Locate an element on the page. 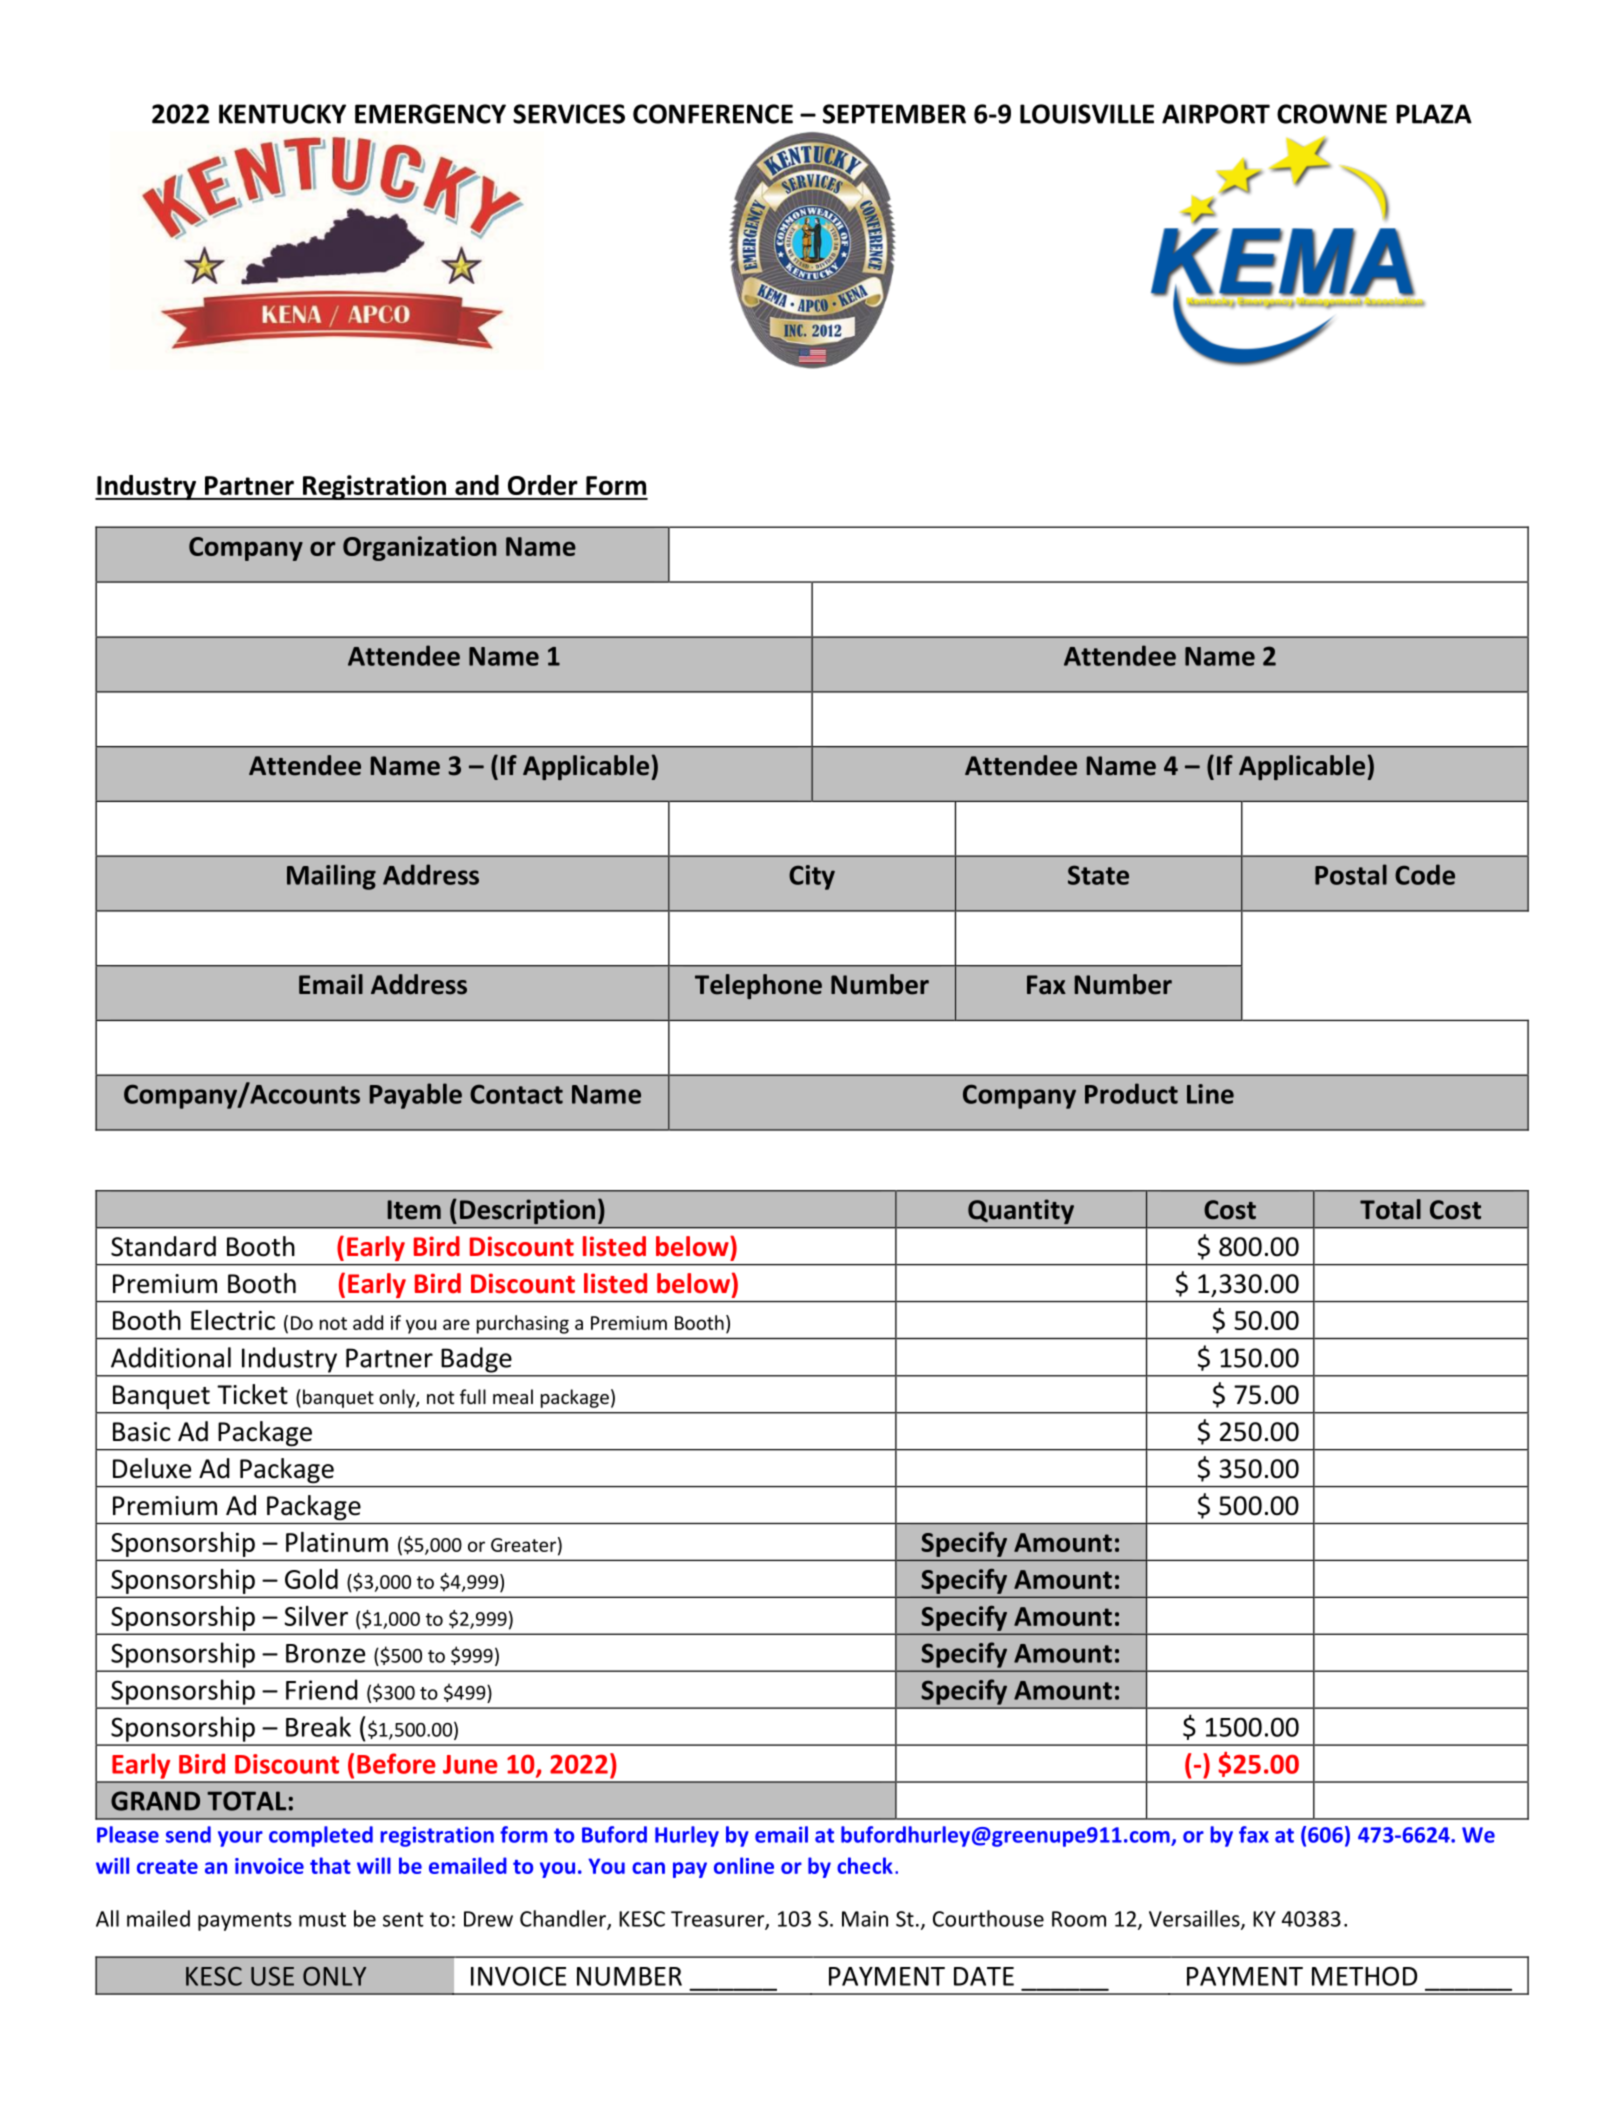 This document has width=1624, height=2101. Mailing is located at coordinates (331, 877).
